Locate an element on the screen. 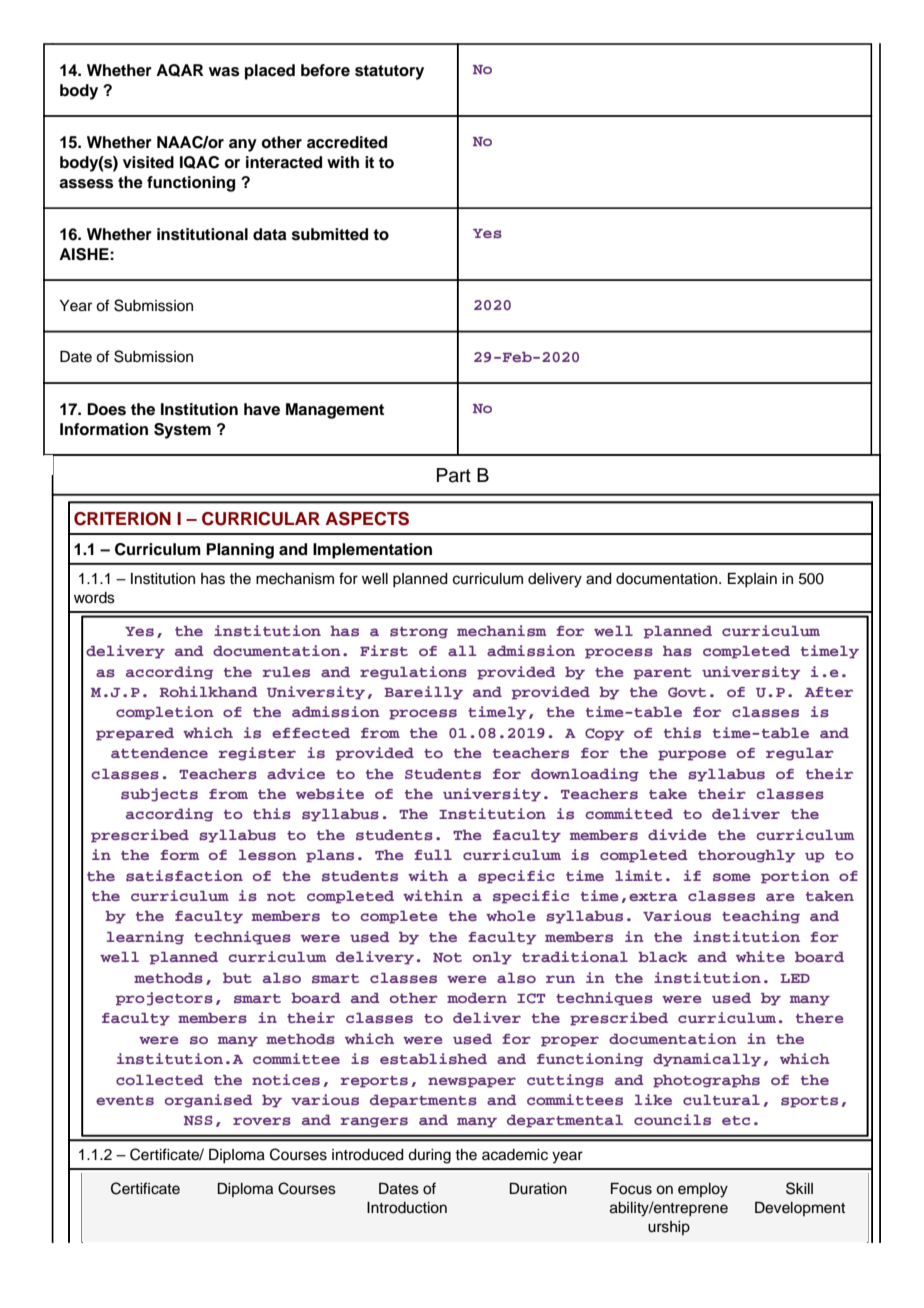 This screenshot has width=924, height=1308. whole is located at coordinates (511, 916).
